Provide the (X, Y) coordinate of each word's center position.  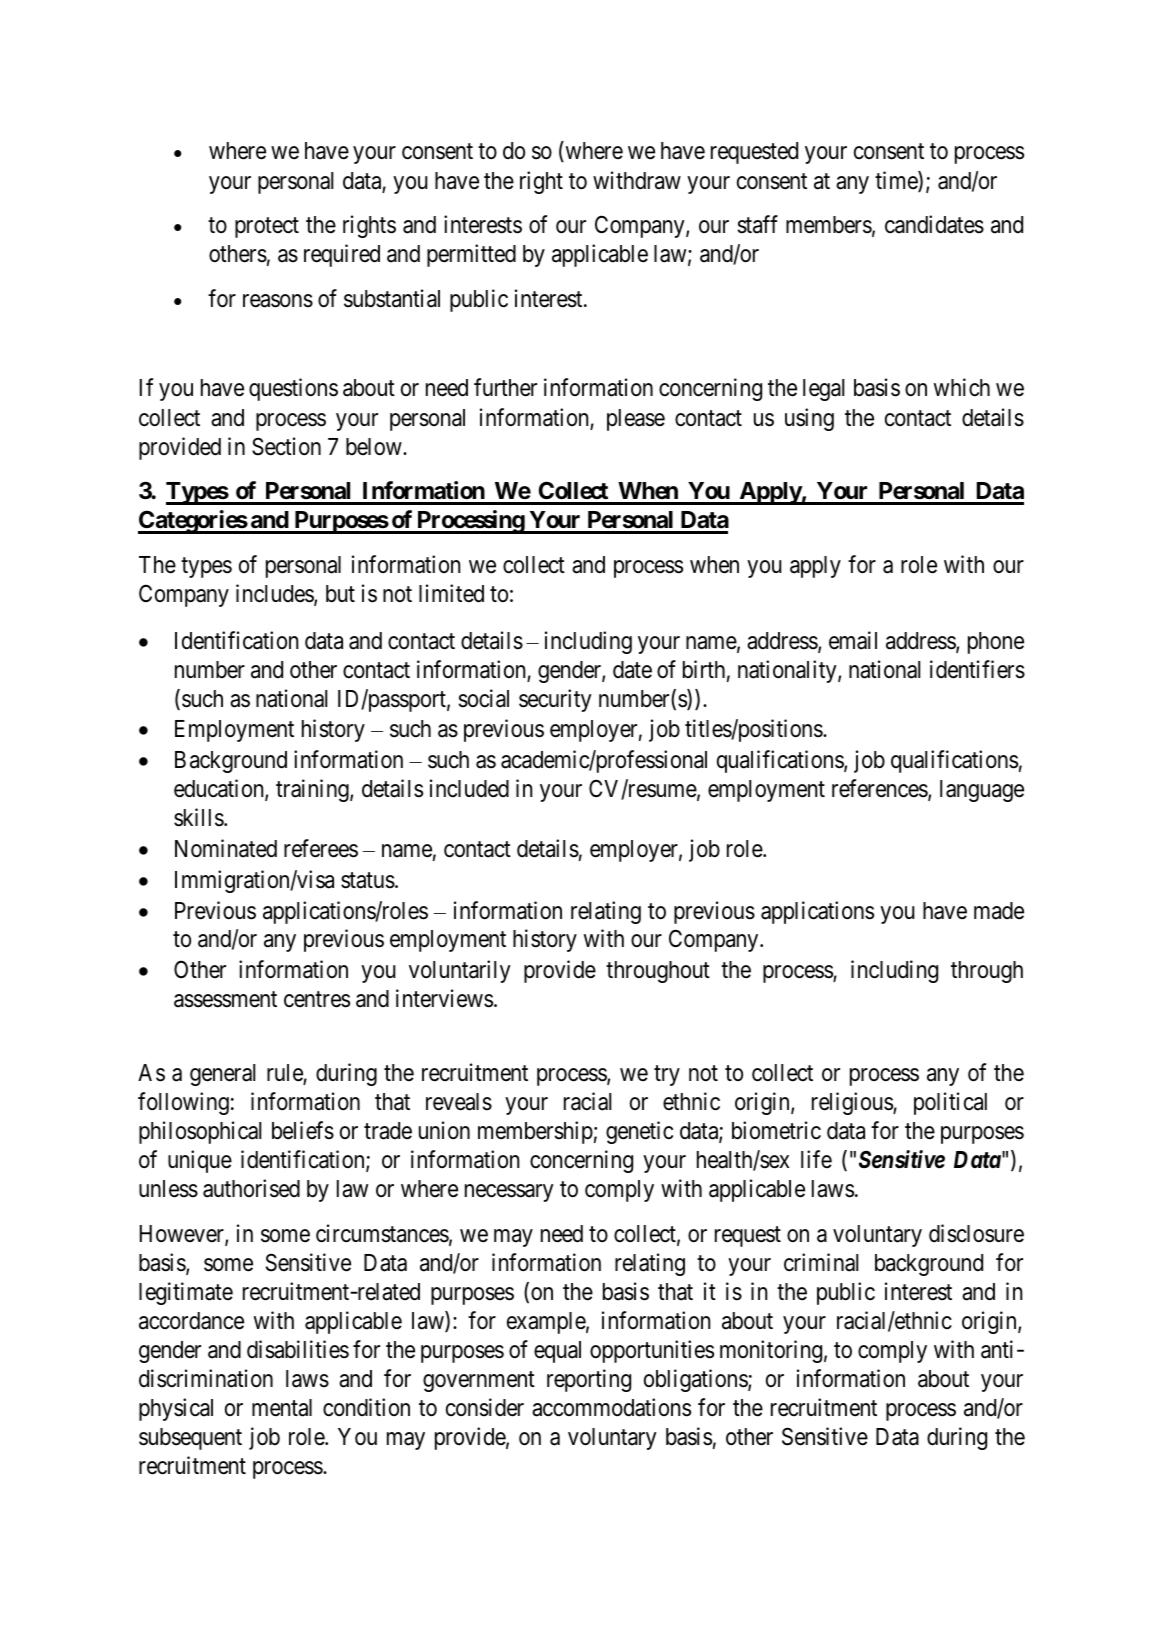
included (469, 788)
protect (267, 228)
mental (282, 1408)
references (880, 789)
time (897, 181)
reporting (589, 1380)
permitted (471, 255)
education (220, 789)
